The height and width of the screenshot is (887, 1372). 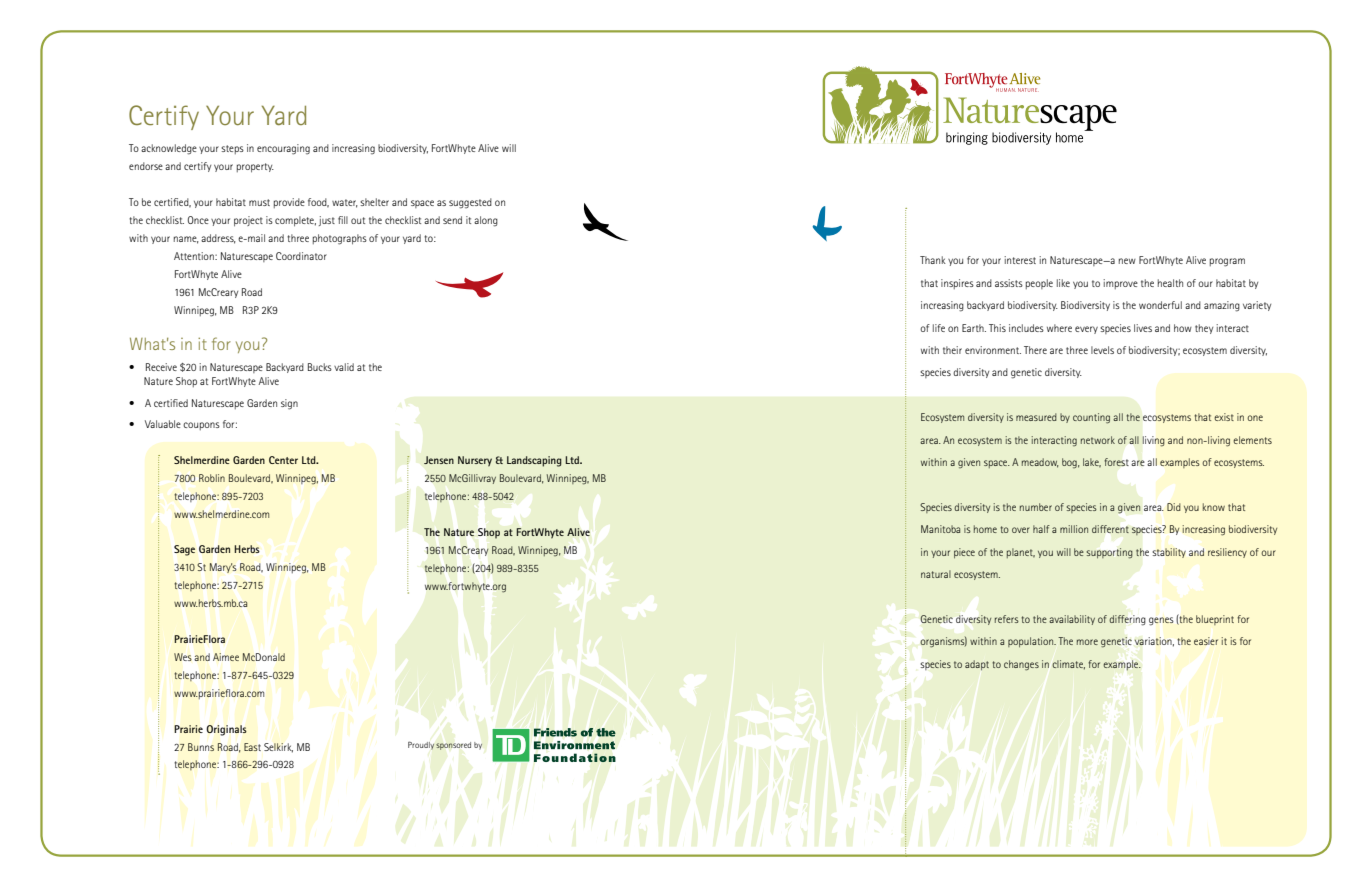 I want to click on wonderful, so click(x=1160, y=305).
